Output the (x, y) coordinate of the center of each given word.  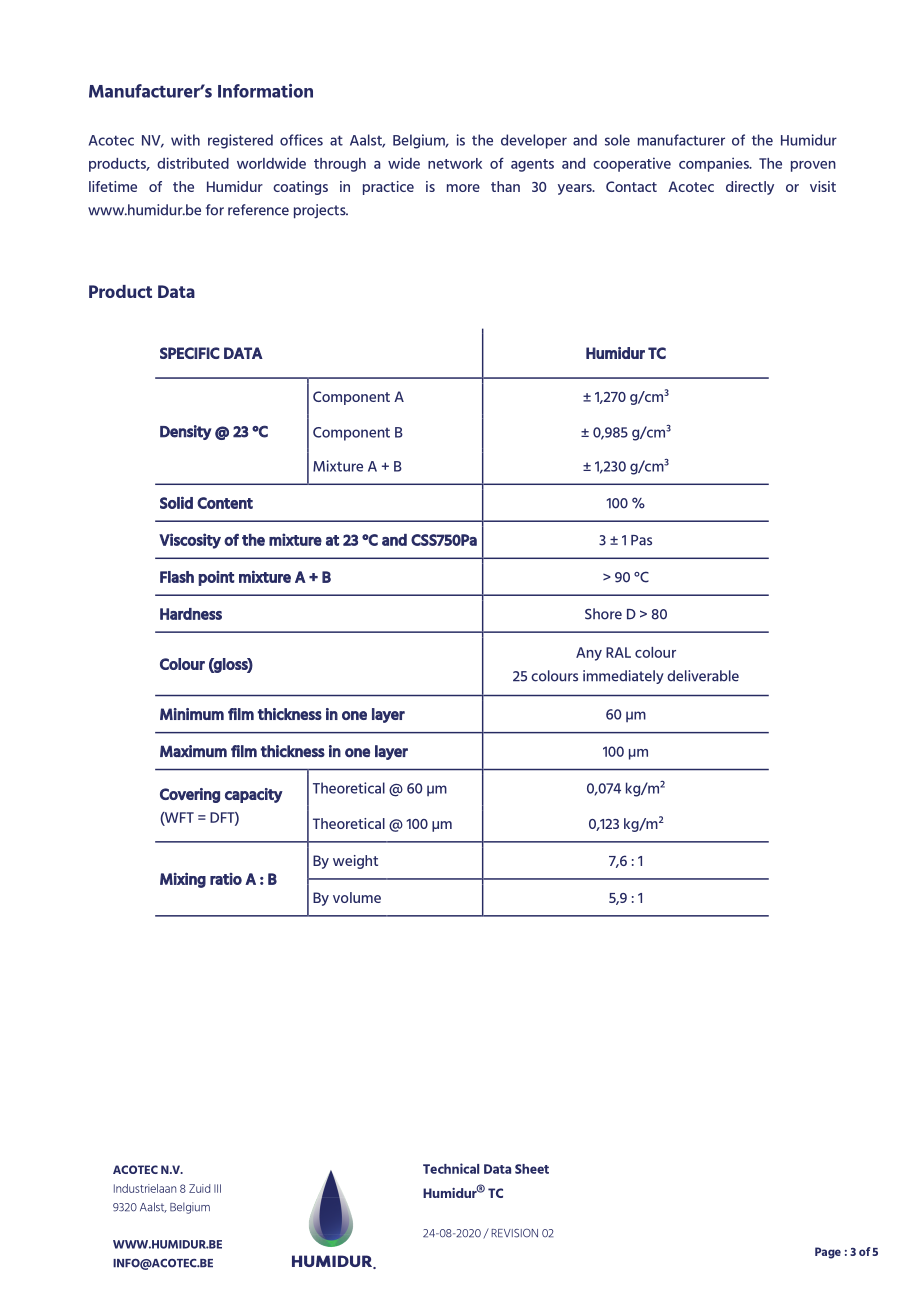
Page (828, 1253)
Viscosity (190, 541)
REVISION (514, 1233)
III (217, 1188)
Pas (641, 540)
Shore (603, 614)
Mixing (183, 880)
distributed (193, 163)
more (463, 188)
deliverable (703, 676)
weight (355, 862)
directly (750, 188)
